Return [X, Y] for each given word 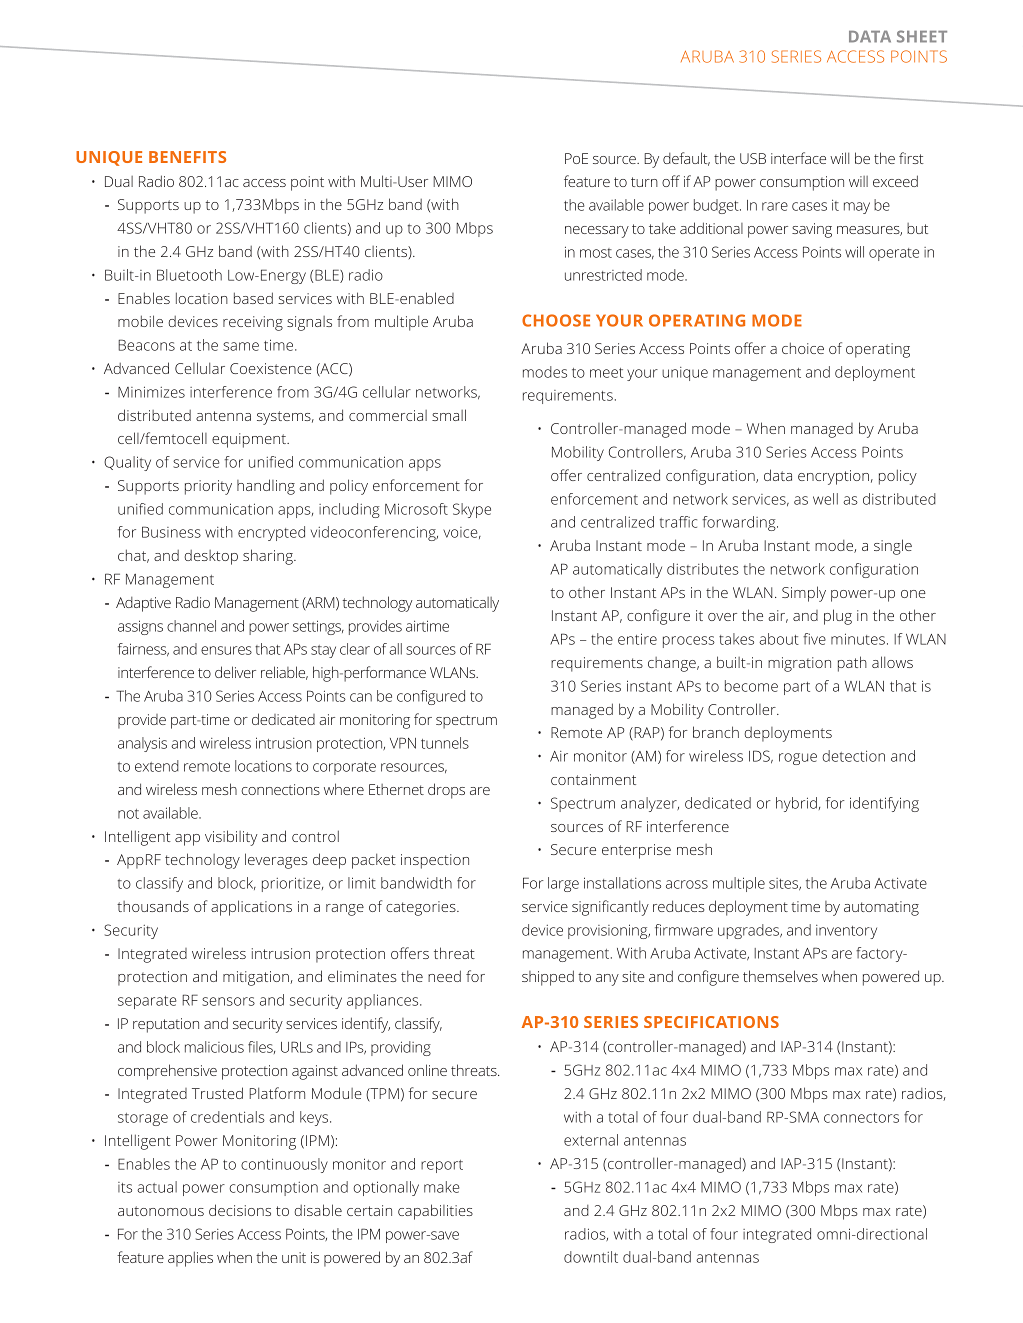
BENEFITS [187, 157]
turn [644, 182]
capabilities [435, 1212]
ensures [226, 650]
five [814, 639]
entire [637, 639]
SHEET [922, 36]
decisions [240, 1210]
